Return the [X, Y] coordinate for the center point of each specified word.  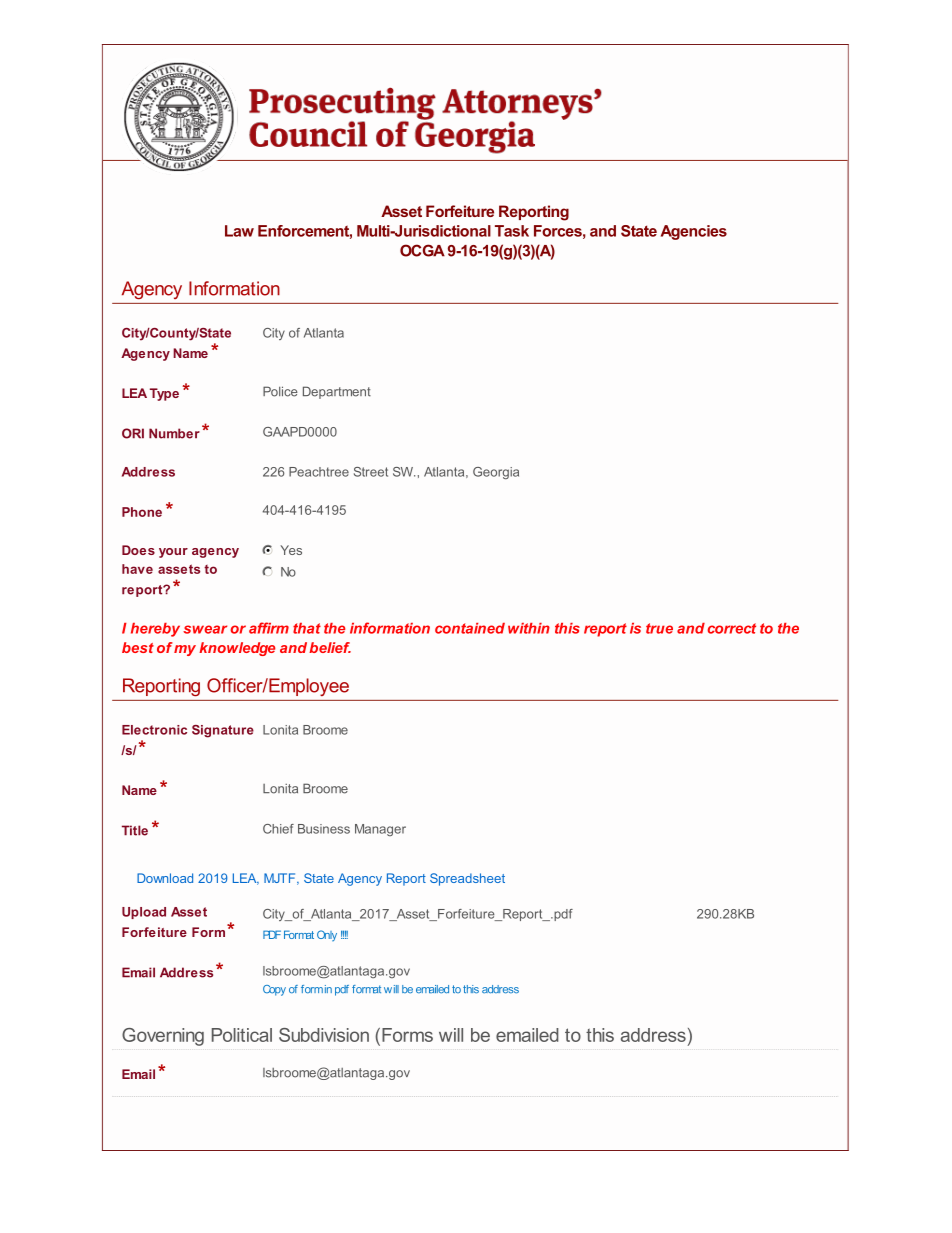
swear [205, 629]
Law [239, 231]
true [659, 628]
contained [470, 628]
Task [512, 231]
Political [242, 1035]
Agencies [694, 232]
